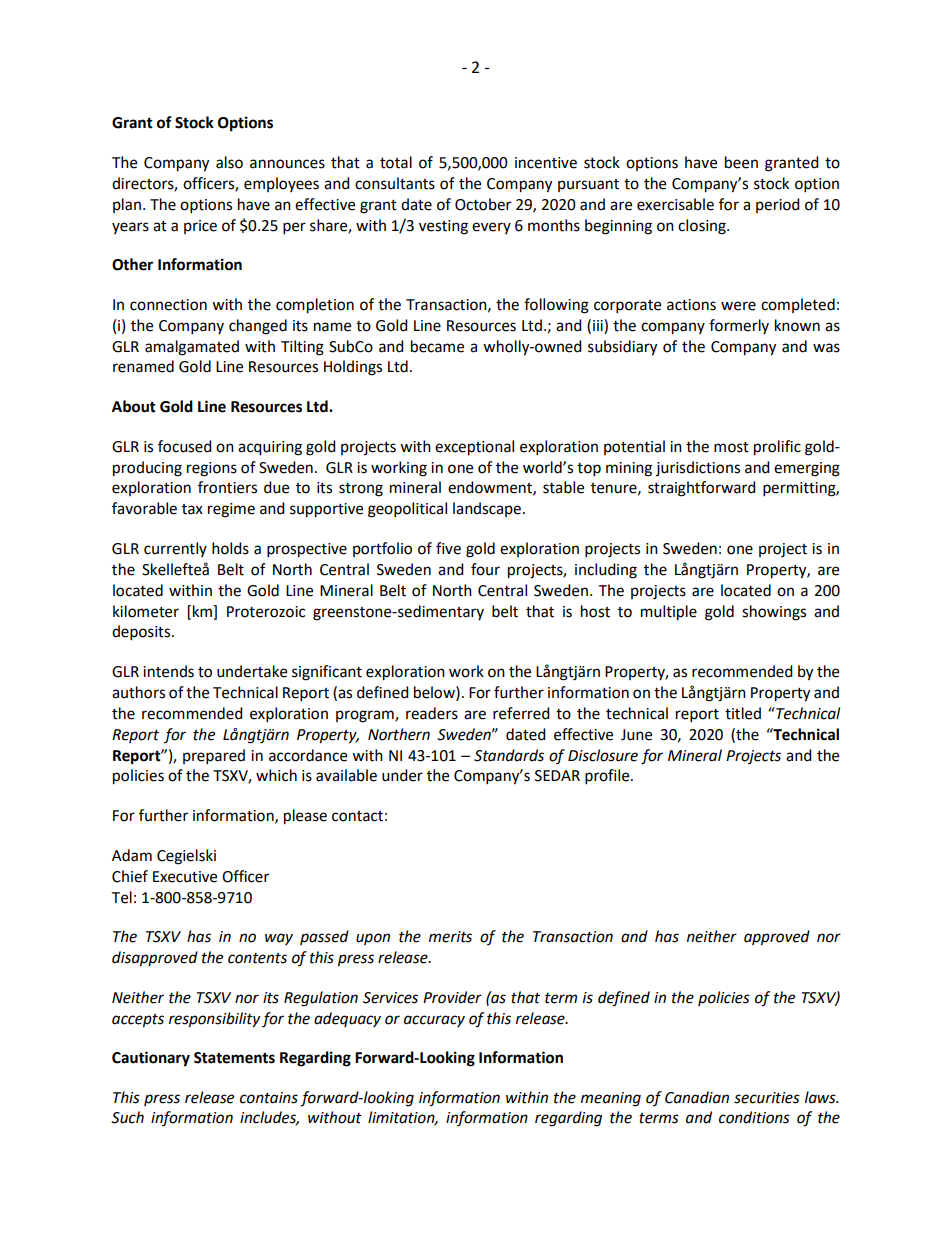 The width and height of the image is (952, 1233). What do you see at coordinates (234, 1058) in the image?
I see `Statements` at bounding box center [234, 1058].
